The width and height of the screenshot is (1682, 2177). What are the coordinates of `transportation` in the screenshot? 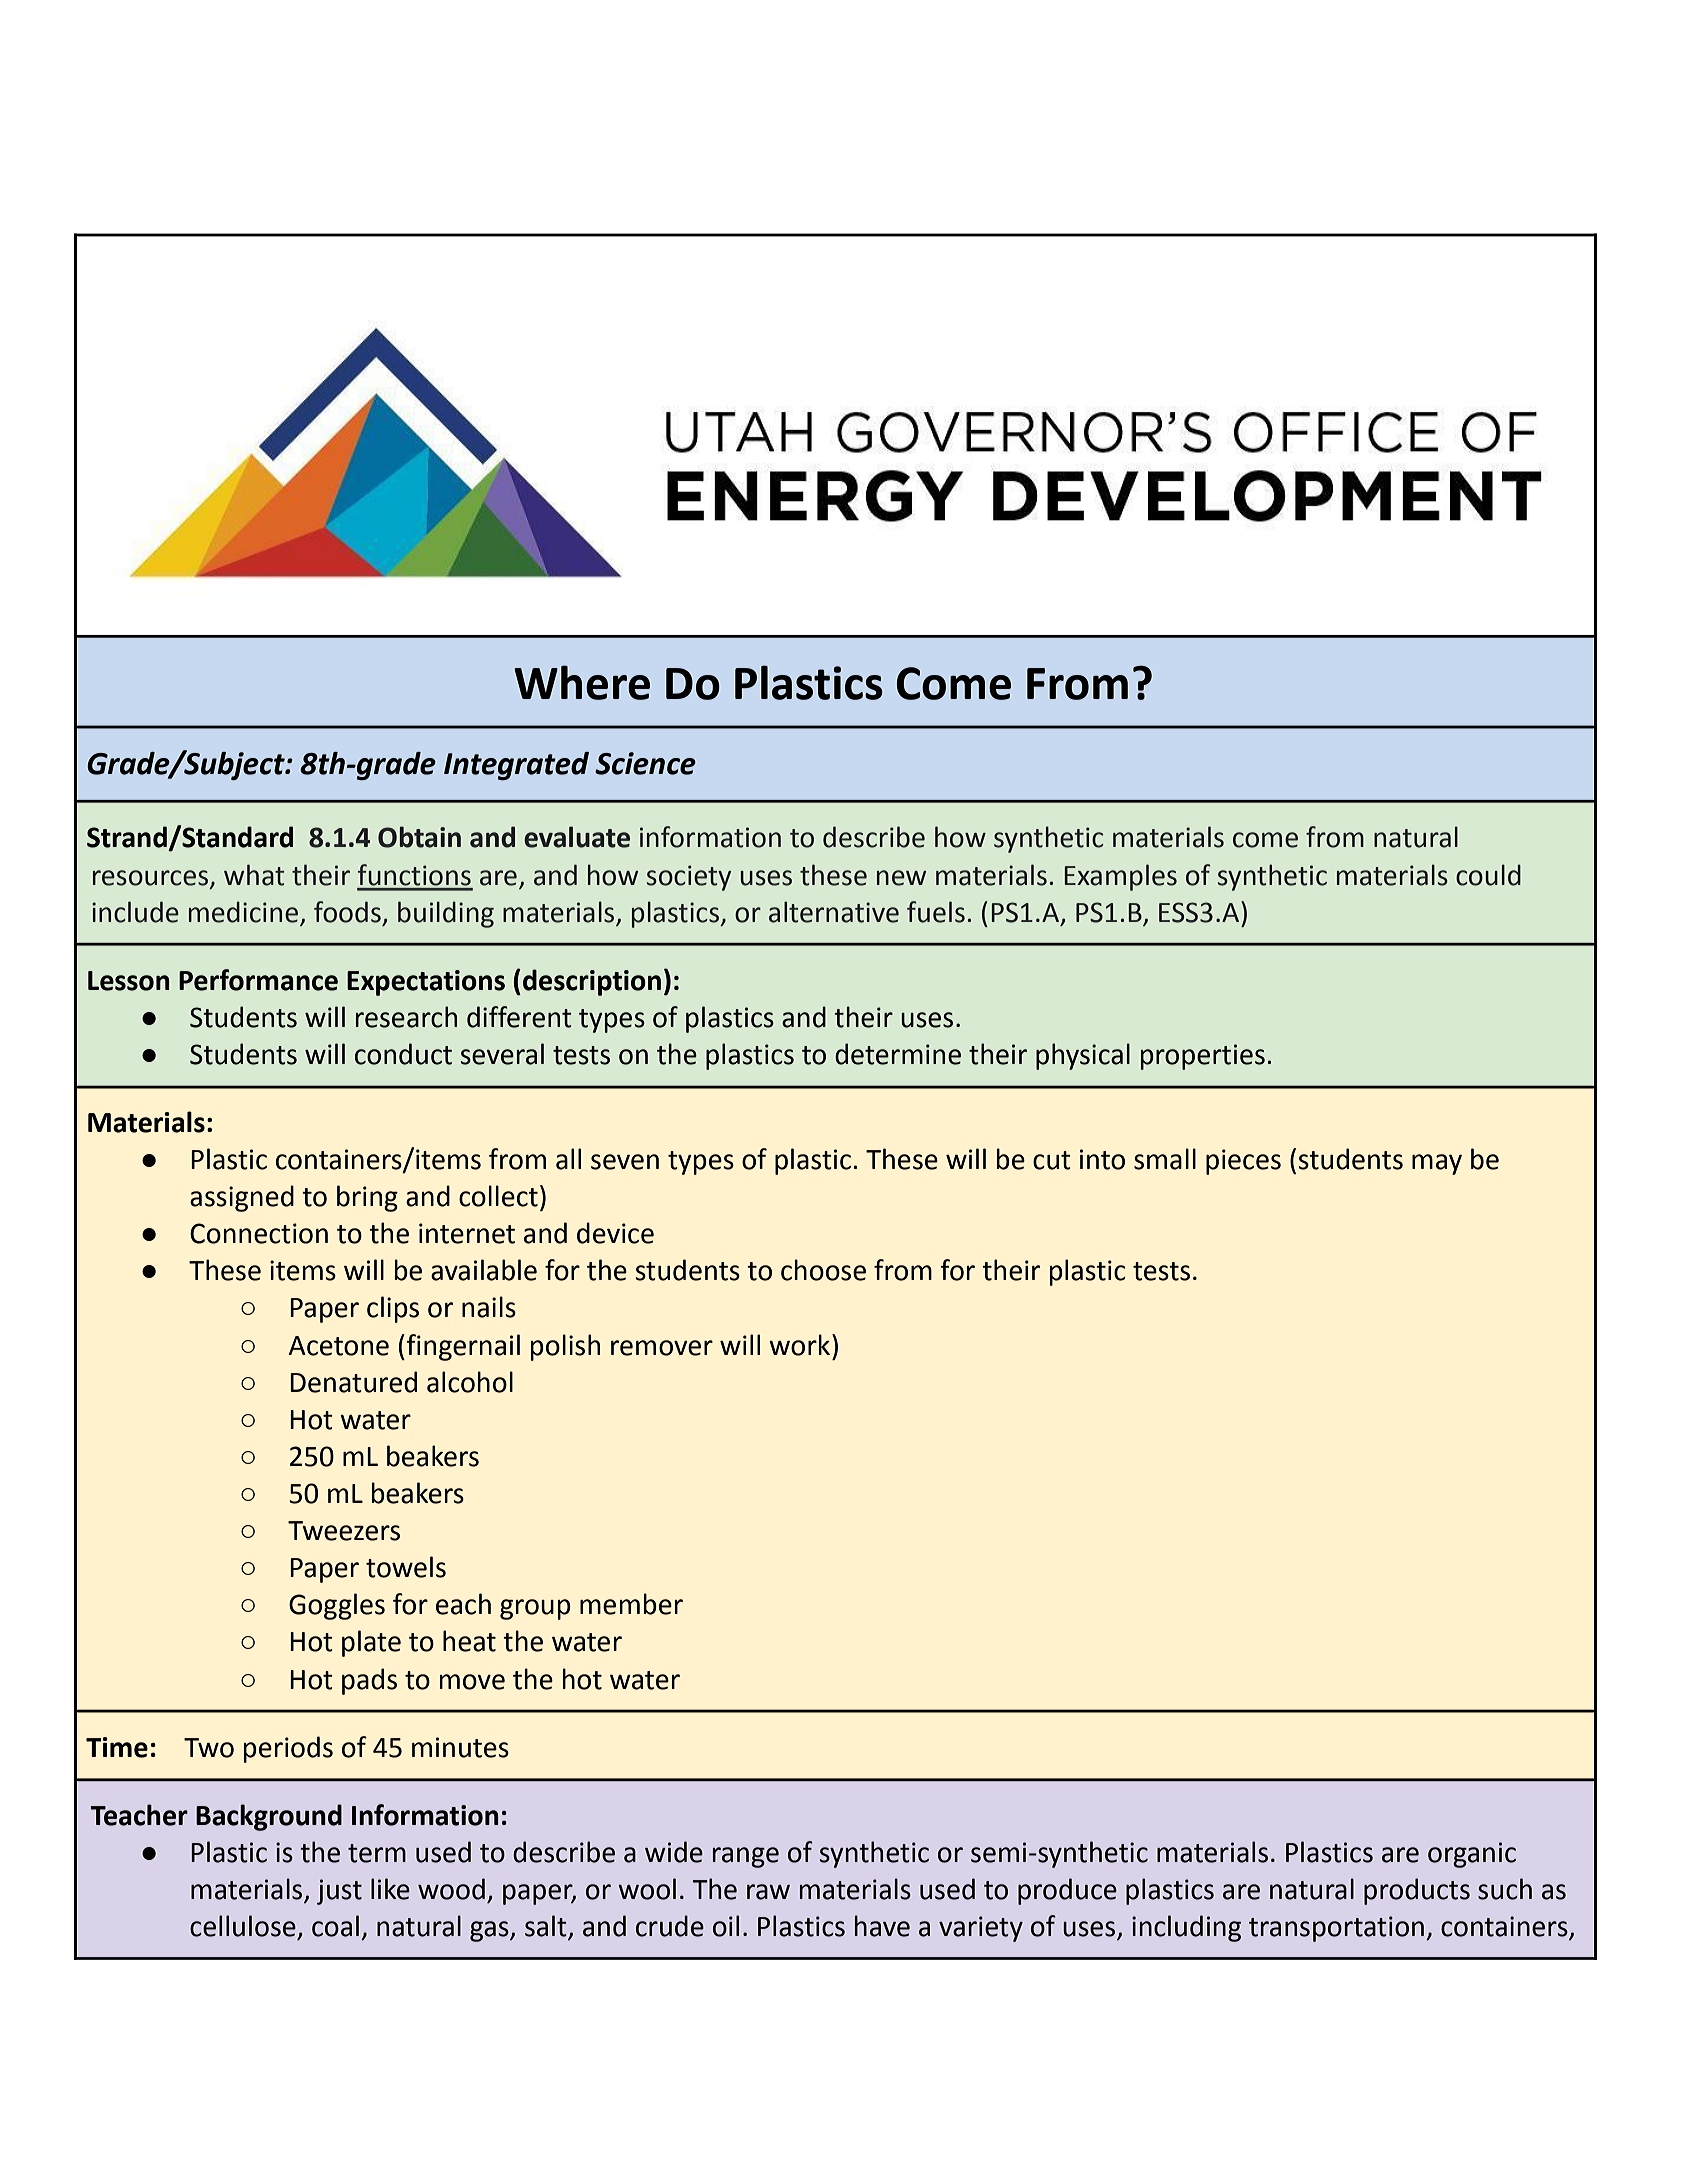 It's located at (1336, 1929).
